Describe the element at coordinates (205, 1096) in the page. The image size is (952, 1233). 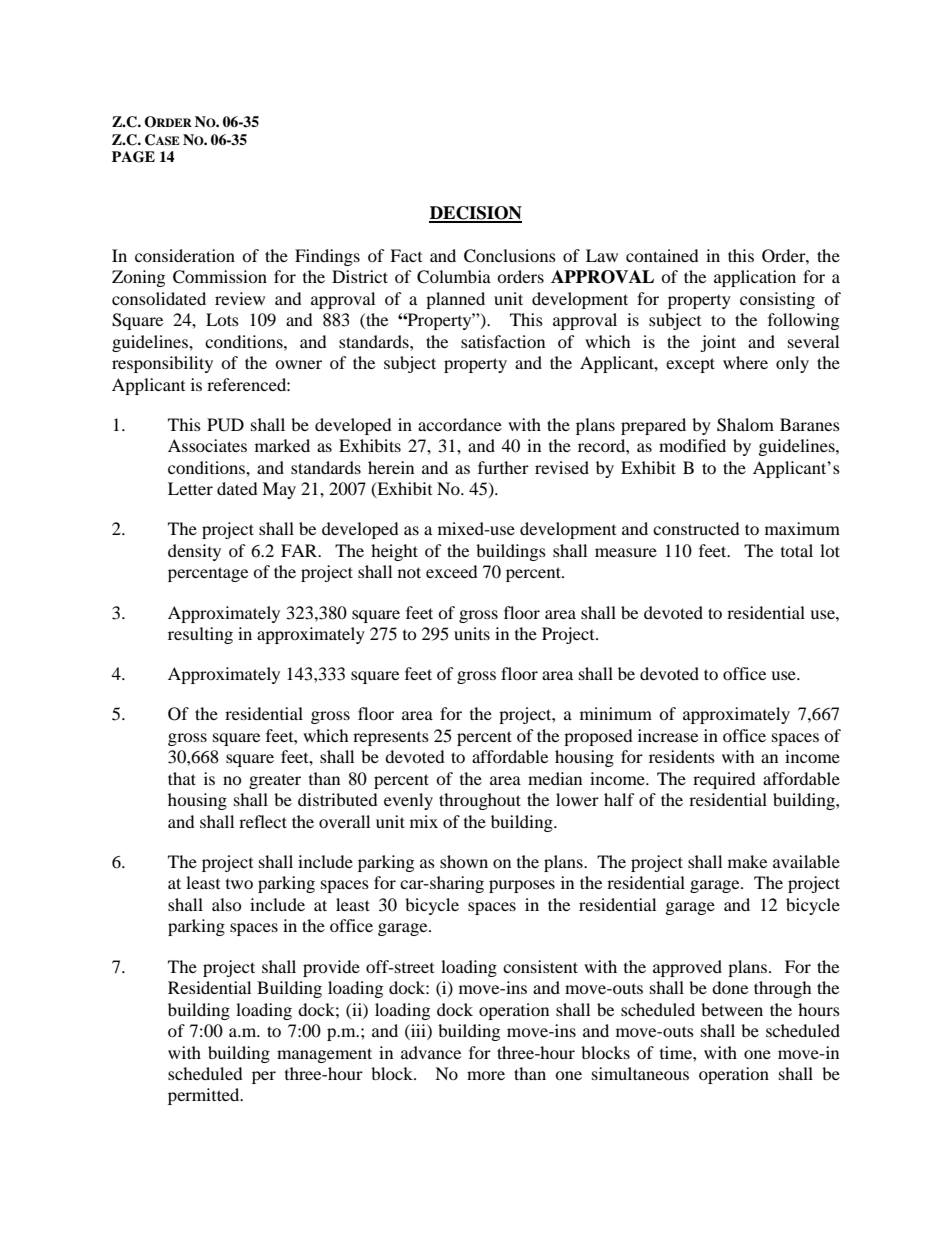
I see `permitted` at that location.
